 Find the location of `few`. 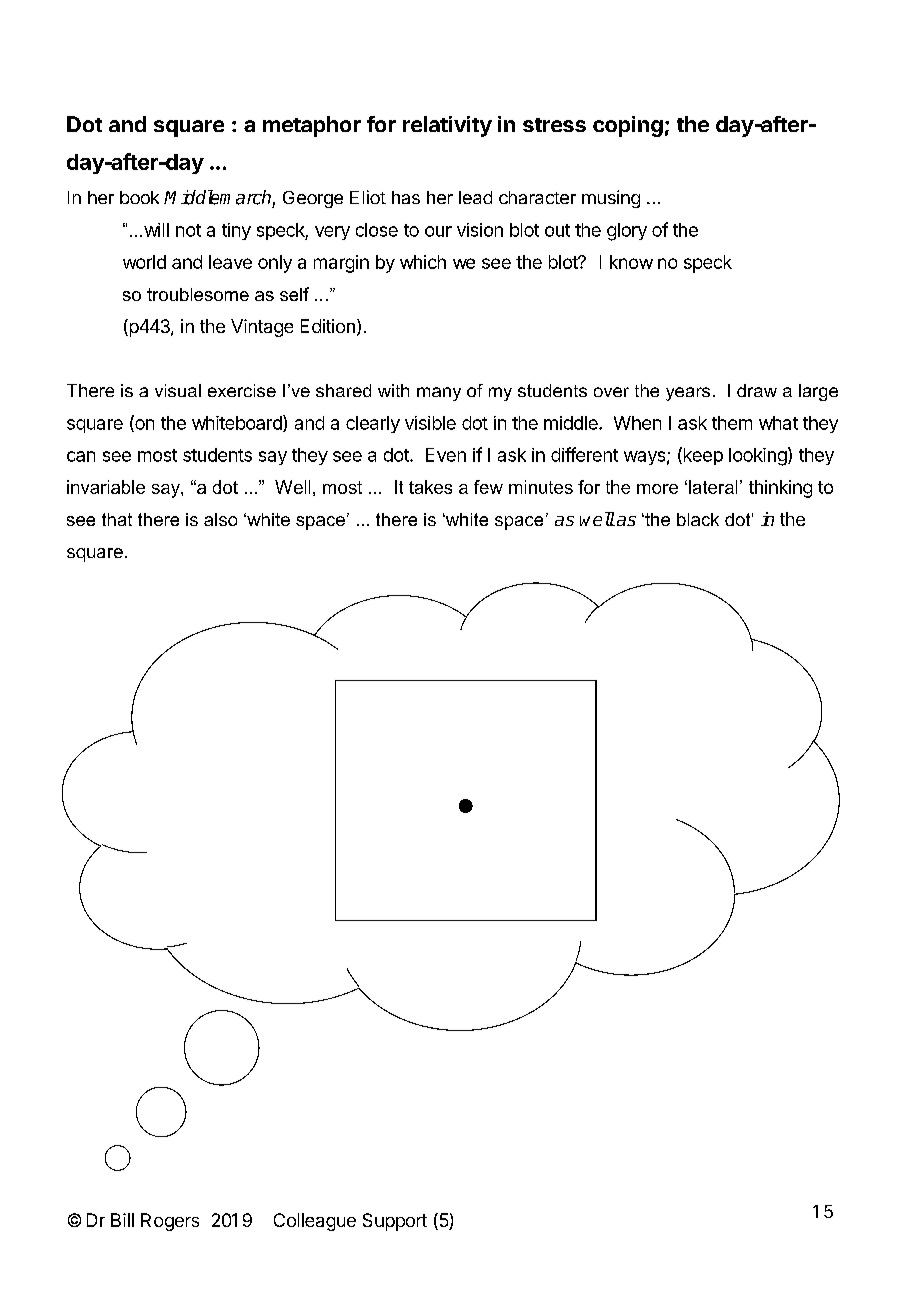

few is located at coordinates (488, 487).
